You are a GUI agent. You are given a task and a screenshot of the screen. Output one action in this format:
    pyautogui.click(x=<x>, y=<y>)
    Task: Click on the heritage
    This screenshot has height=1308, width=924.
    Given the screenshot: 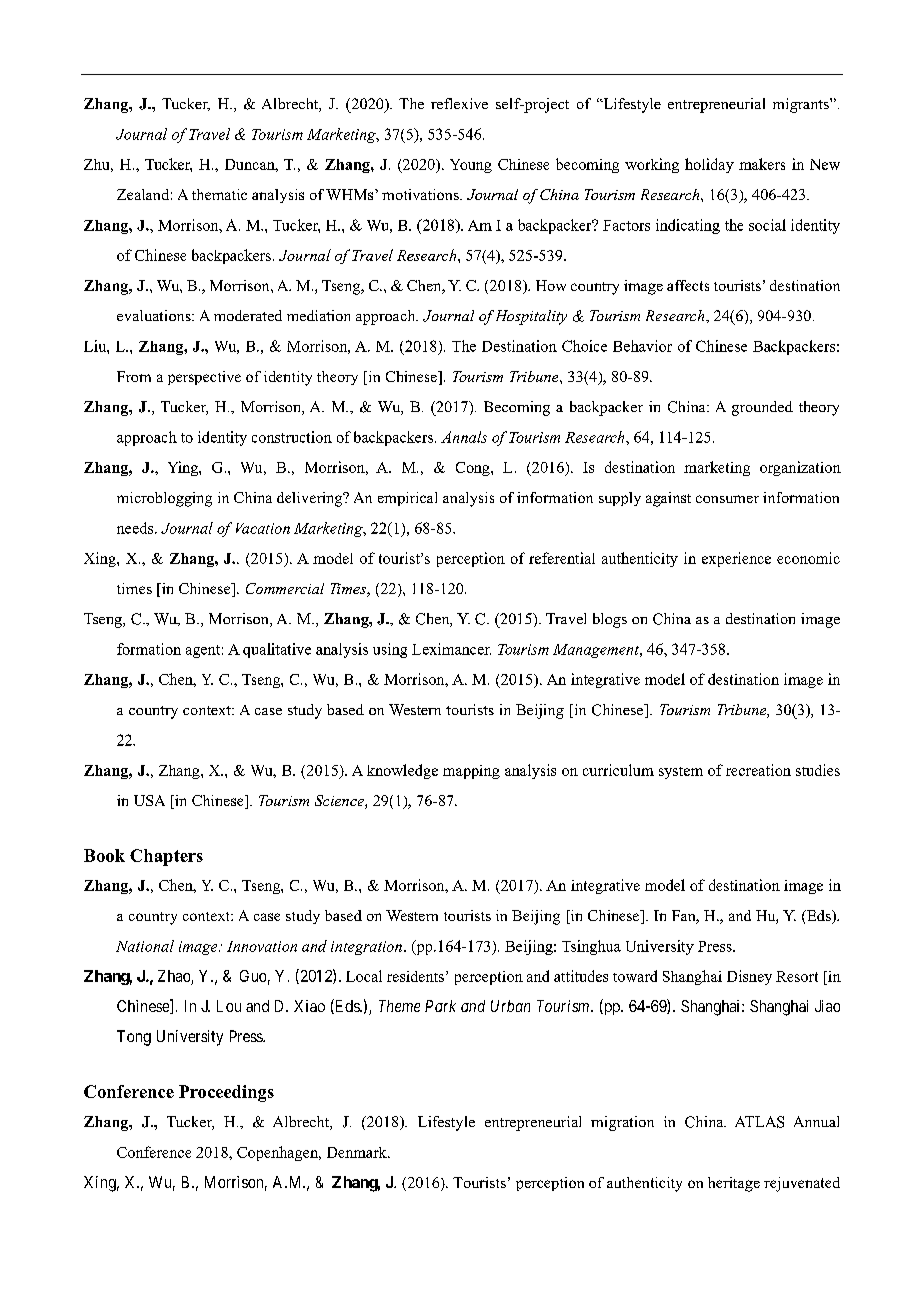 What is the action you would take?
    pyautogui.click(x=734, y=1184)
